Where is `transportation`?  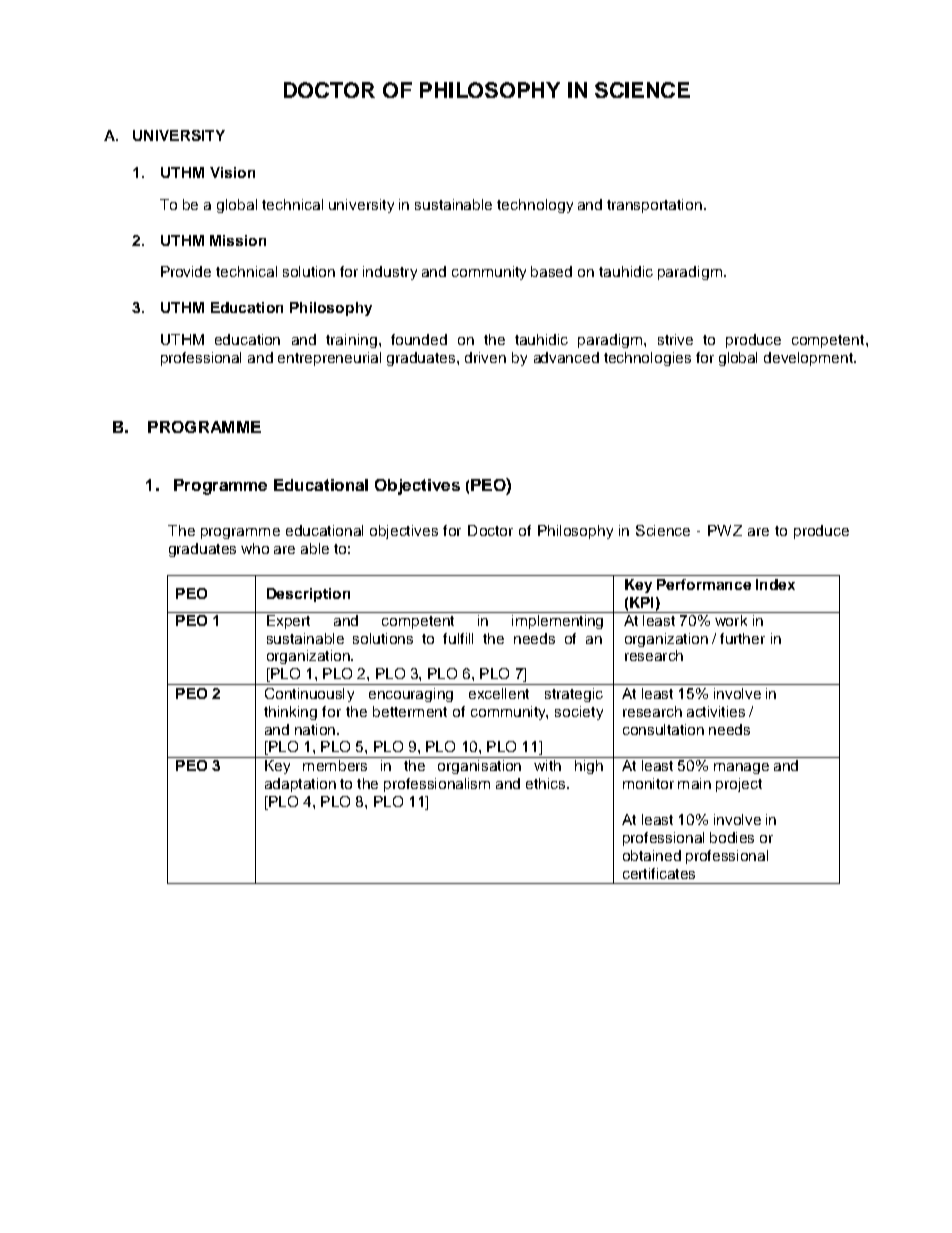 transportation is located at coordinates (654, 206).
